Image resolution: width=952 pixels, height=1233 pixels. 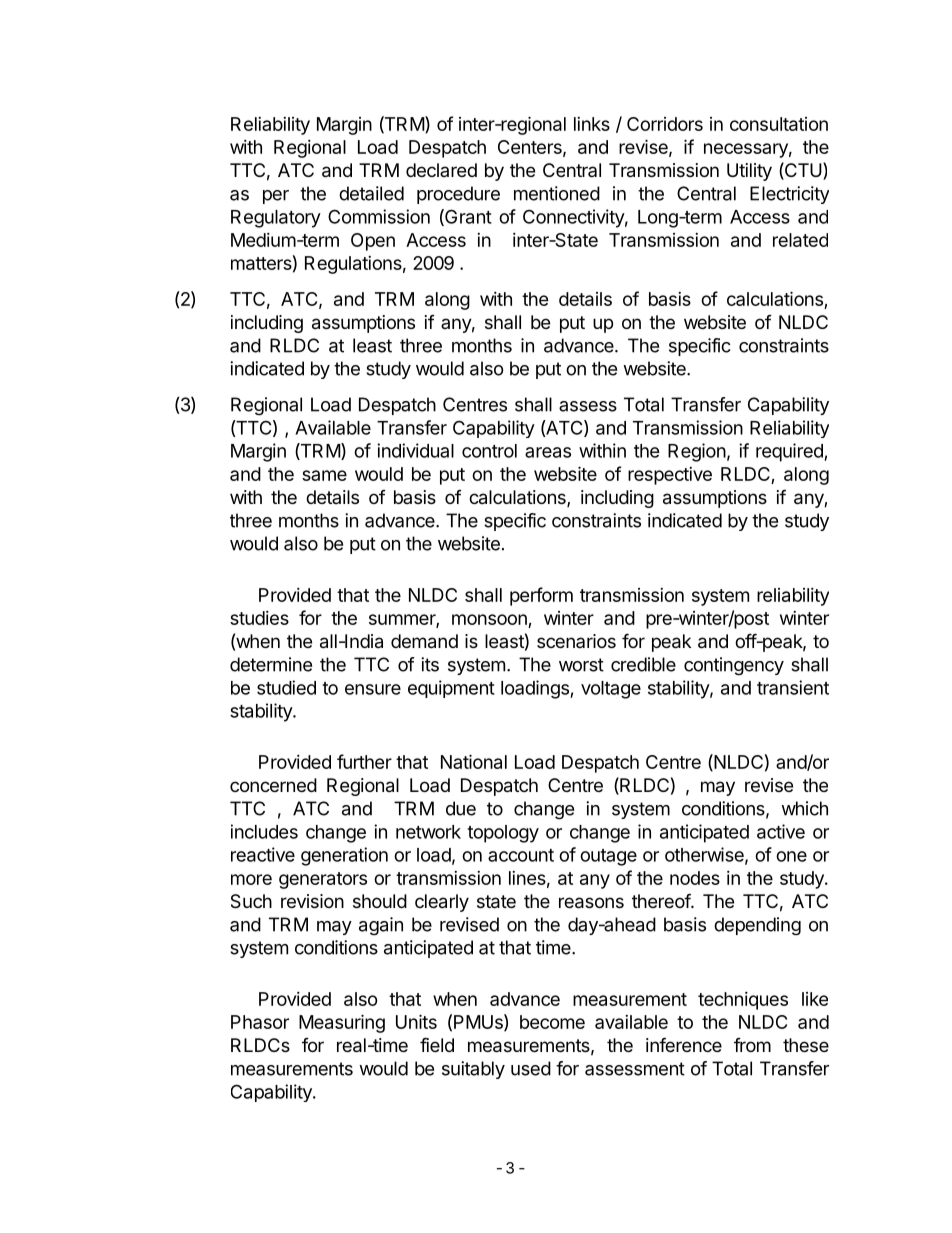 What do you see at coordinates (557, 193) in the screenshot?
I see `mentioned` at bounding box center [557, 193].
